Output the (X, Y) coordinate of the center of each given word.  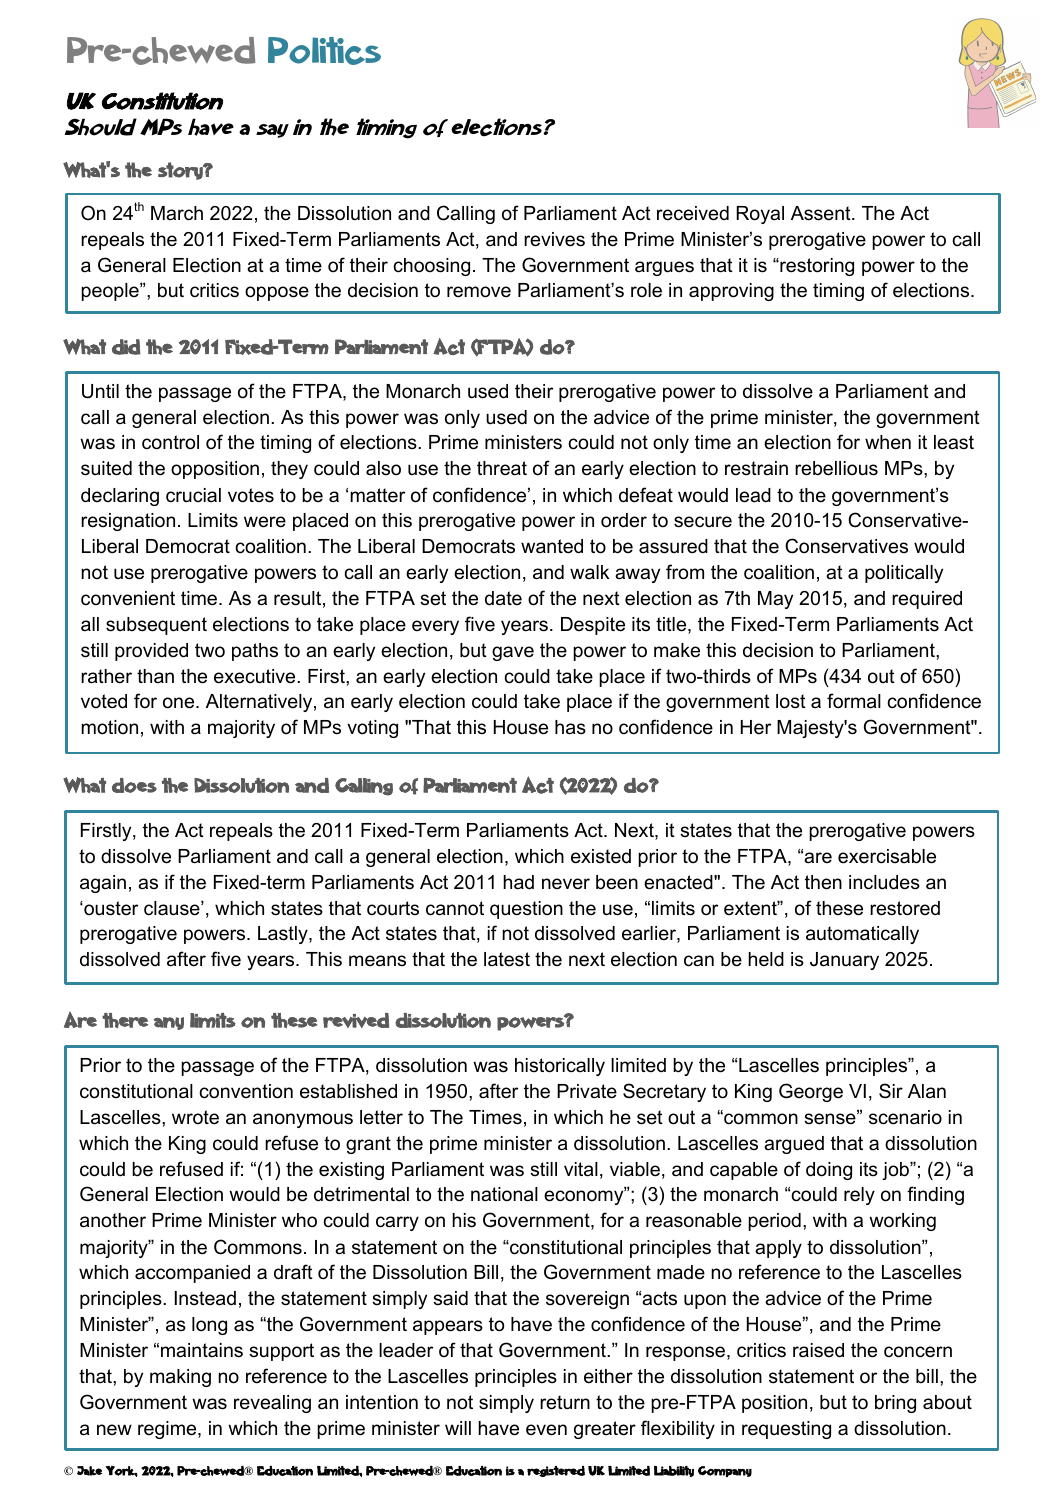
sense (831, 1119)
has (570, 727)
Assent (822, 213)
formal (854, 701)
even (546, 1430)
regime (168, 1430)
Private (587, 1091)
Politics (324, 51)
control (170, 442)
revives (554, 239)
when (888, 442)
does (134, 785)
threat (502, 468)
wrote (195, 1117)
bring (895, 1404)
